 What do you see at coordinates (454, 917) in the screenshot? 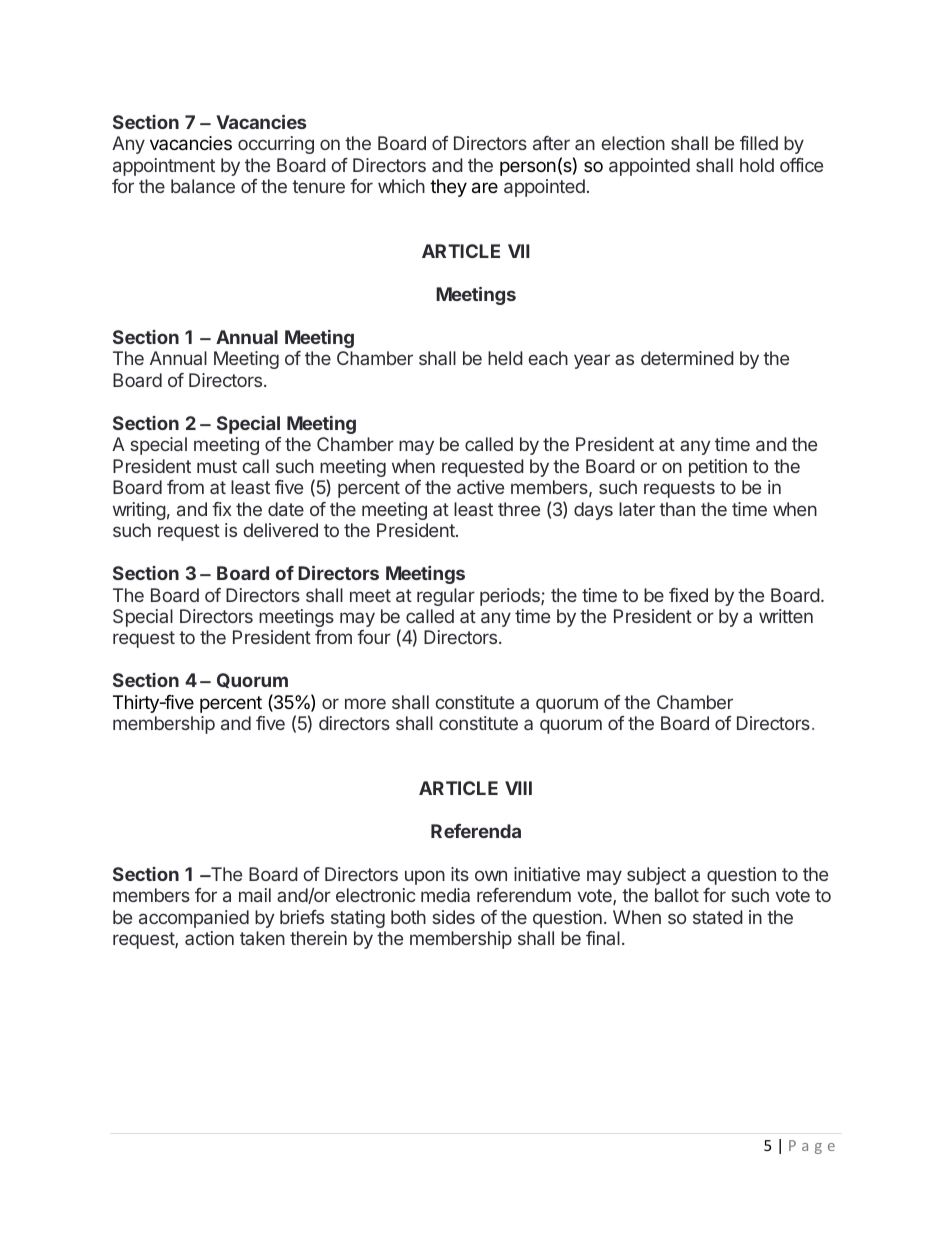
I see `sides` at bounding box center [454, 917].
